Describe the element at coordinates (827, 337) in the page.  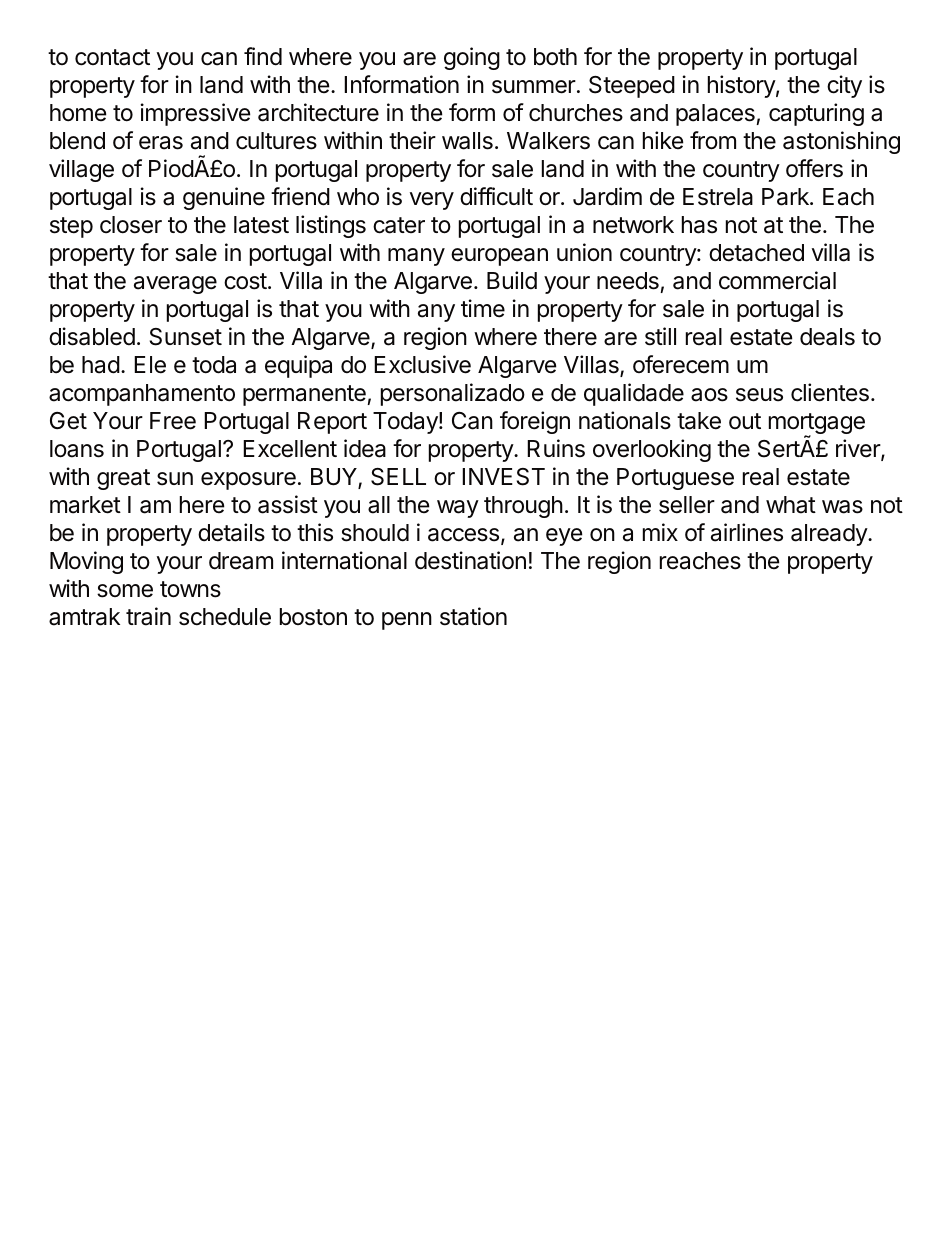
I see `deals` at that location.
